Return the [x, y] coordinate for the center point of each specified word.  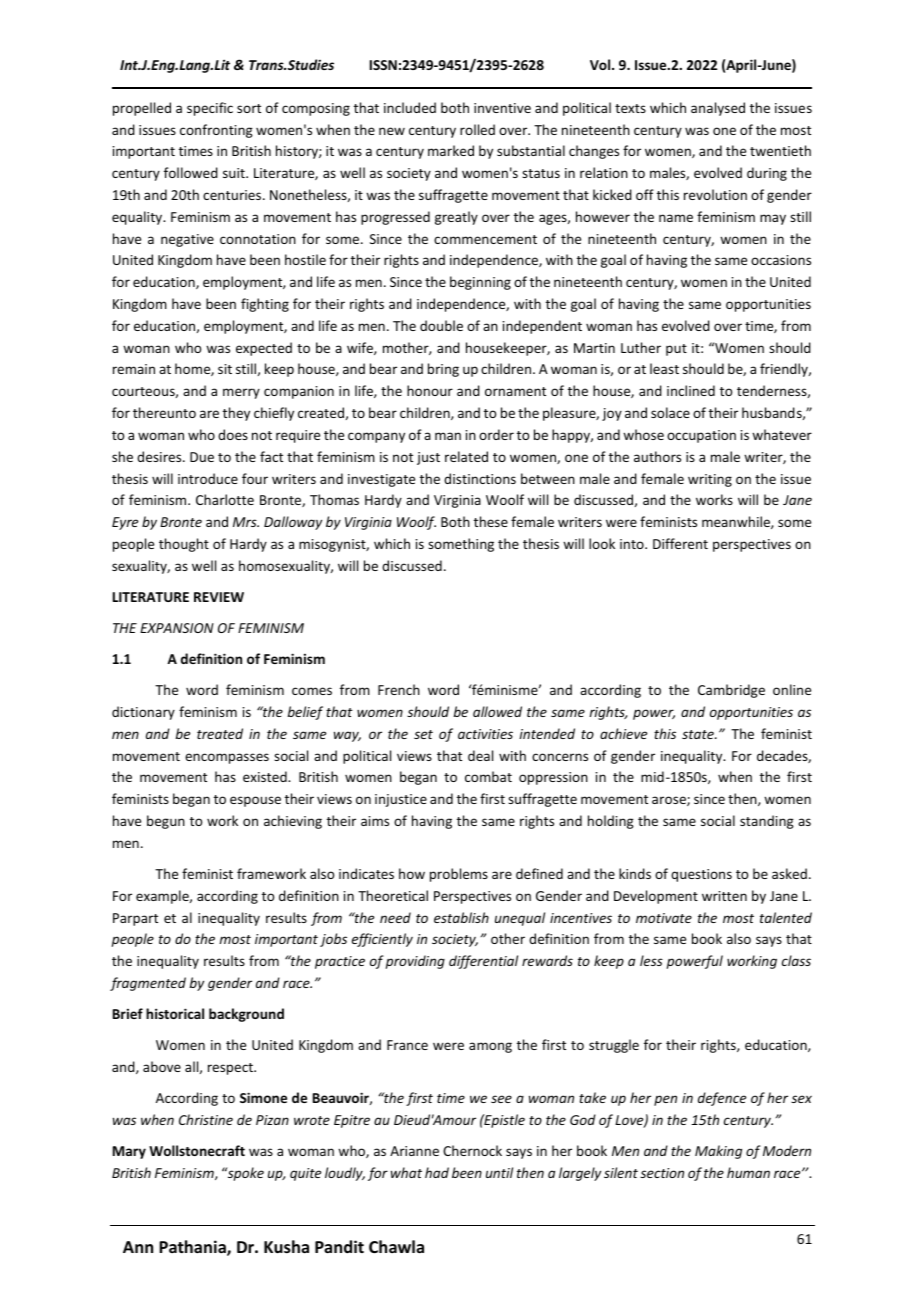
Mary [129, 1152]
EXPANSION [177, 628]
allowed [497, 711]
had [437, 1172]
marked [451, 150]
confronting [216, 131]
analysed [718, 109]
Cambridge [731, 691]
